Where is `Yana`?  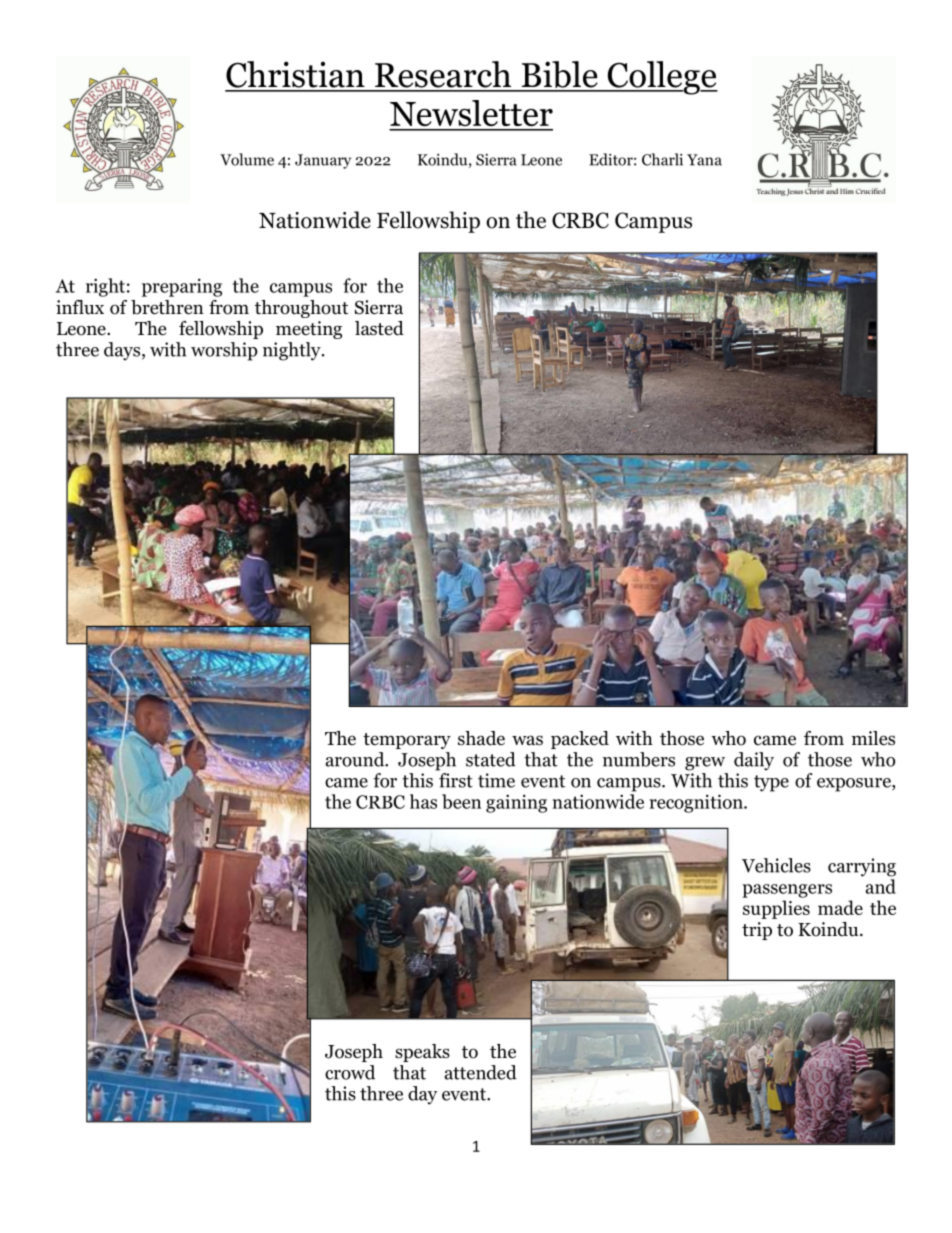
Yana is located at coordinates (704, 160).
